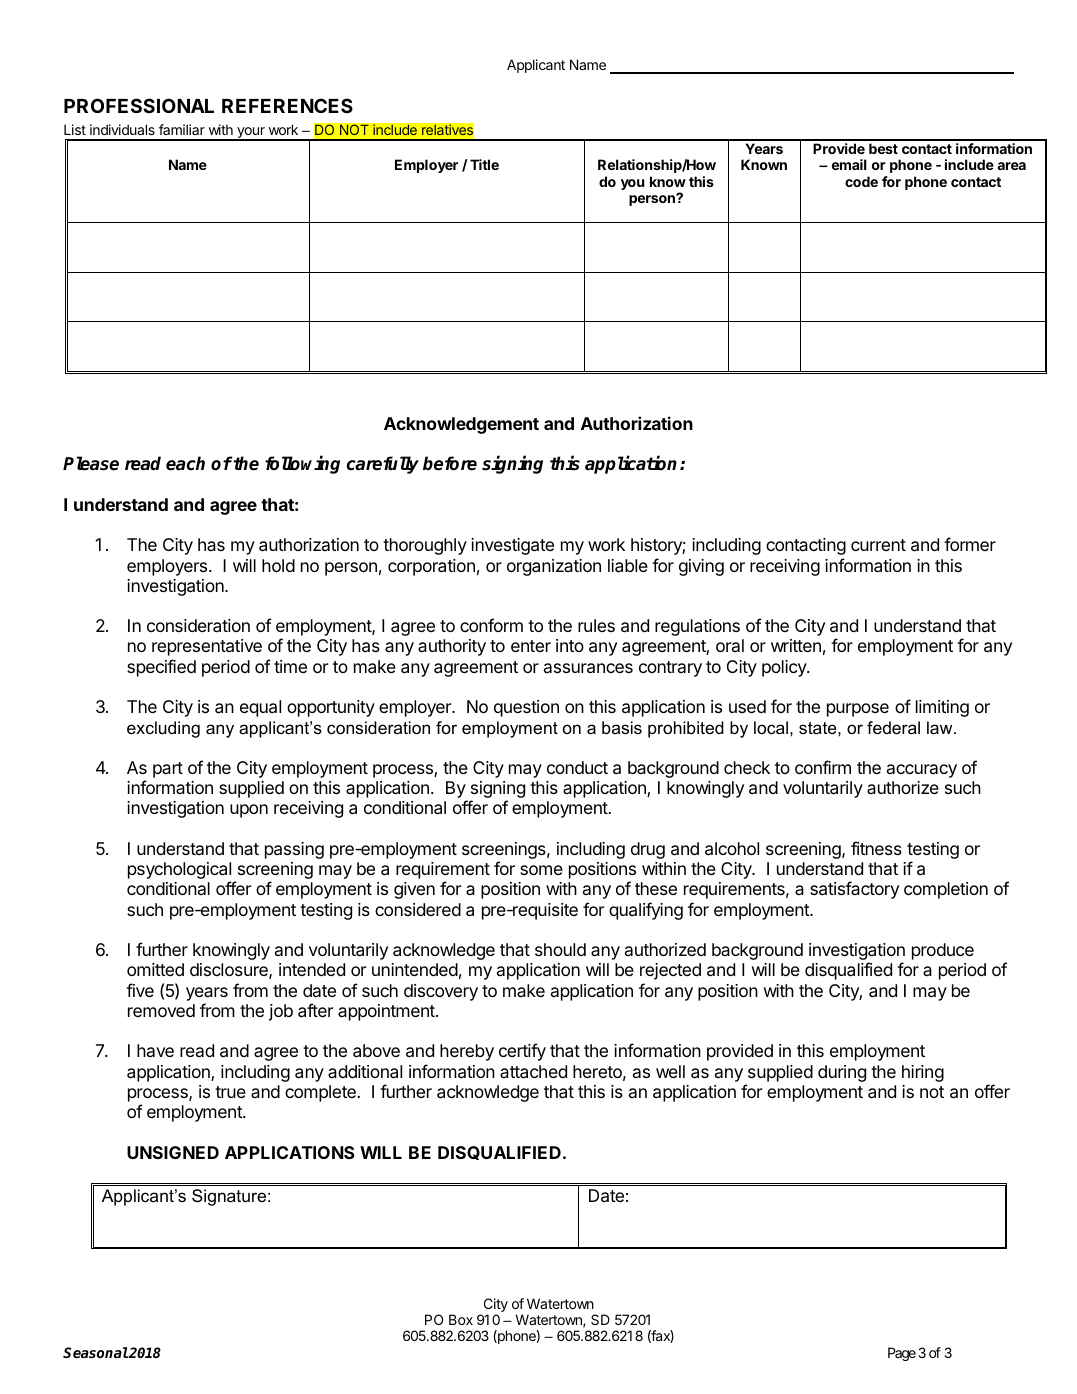 The image size is (1077, 1394). I want to click on excluding, so click(163, 729).
